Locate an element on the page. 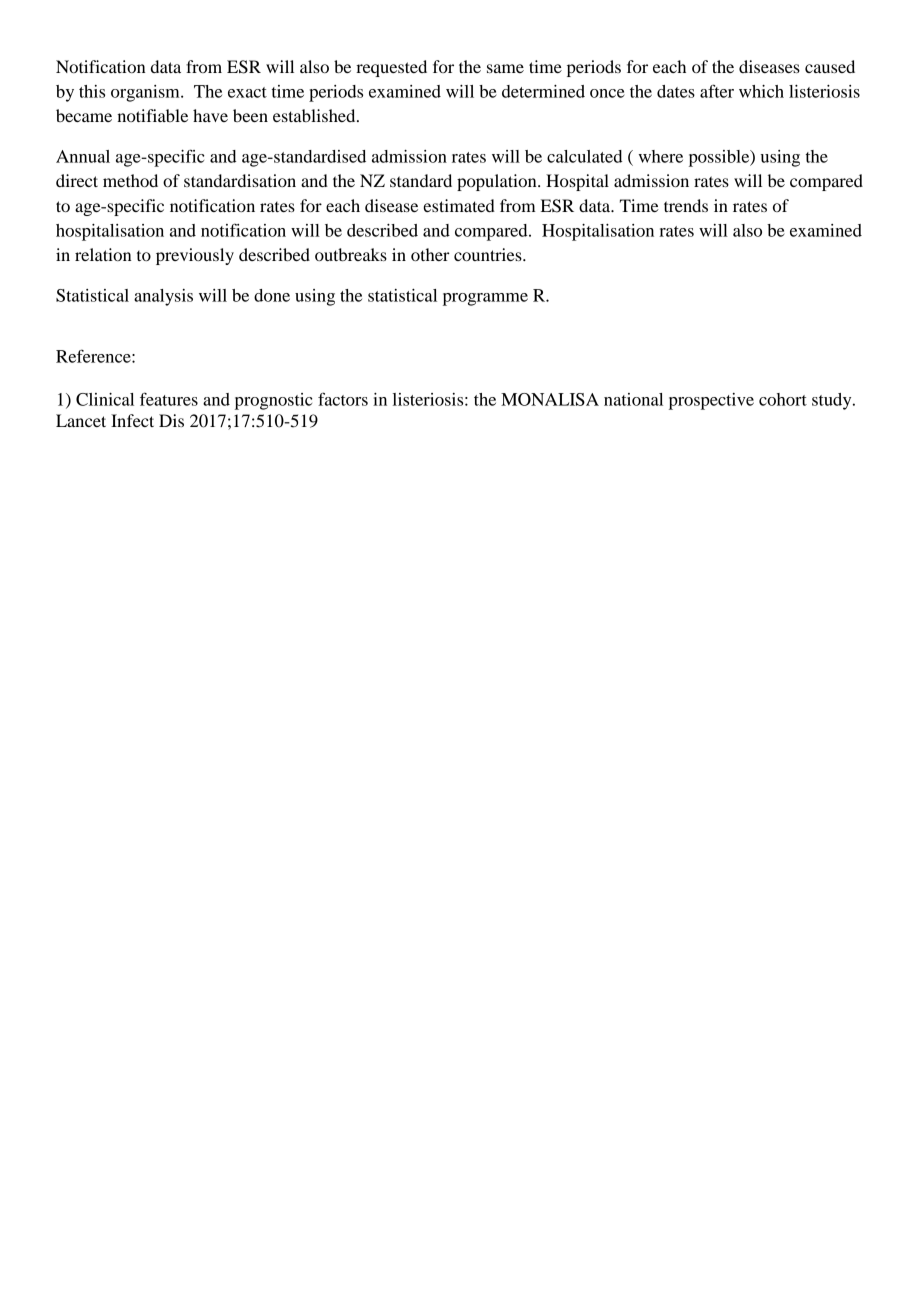  organism is located at coordinates (146, 93).
